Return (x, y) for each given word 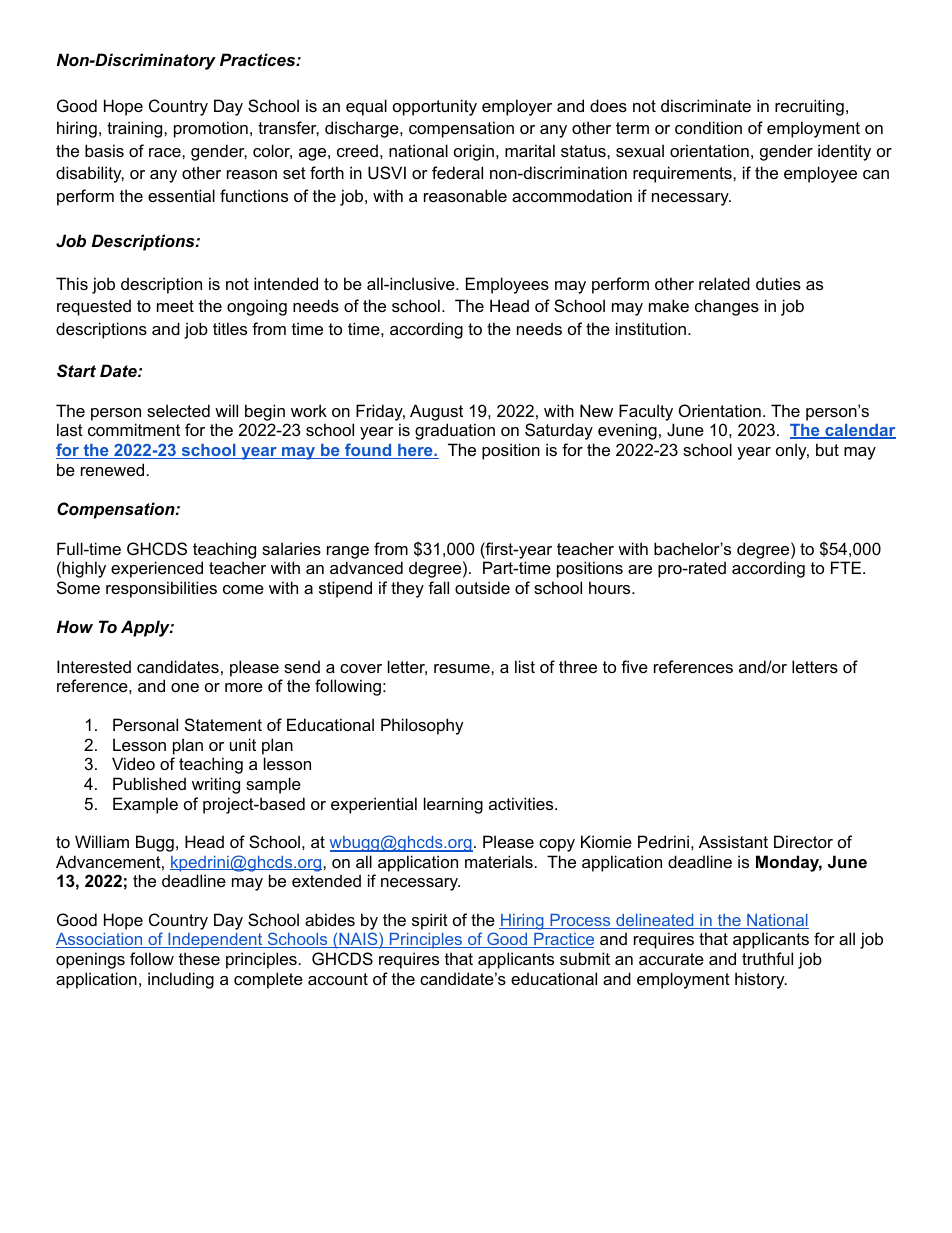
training (136, 129)
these (199, 958)
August (436, 412)
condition (708, 127)
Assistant (733, 841)
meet (175, 306)
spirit (430, 921)
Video (133, 763)
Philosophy (422, 726)
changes (727, 307)
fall (438, 587)
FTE (847, 567)
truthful (767, 958)
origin (474, 152)
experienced (157, 569)
